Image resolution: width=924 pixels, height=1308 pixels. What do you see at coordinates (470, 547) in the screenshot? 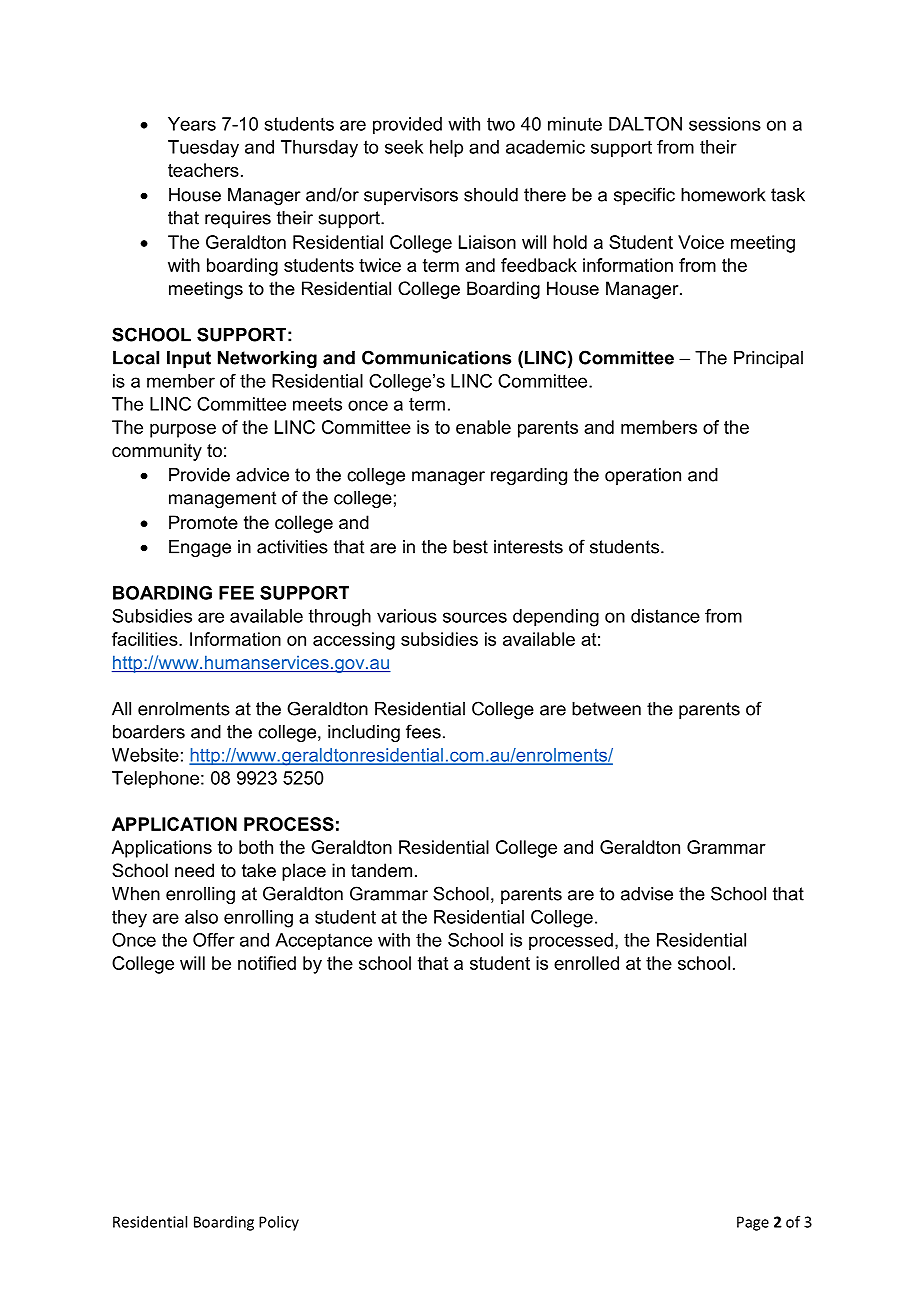
I see `best` at bounding box center [470, 547].
